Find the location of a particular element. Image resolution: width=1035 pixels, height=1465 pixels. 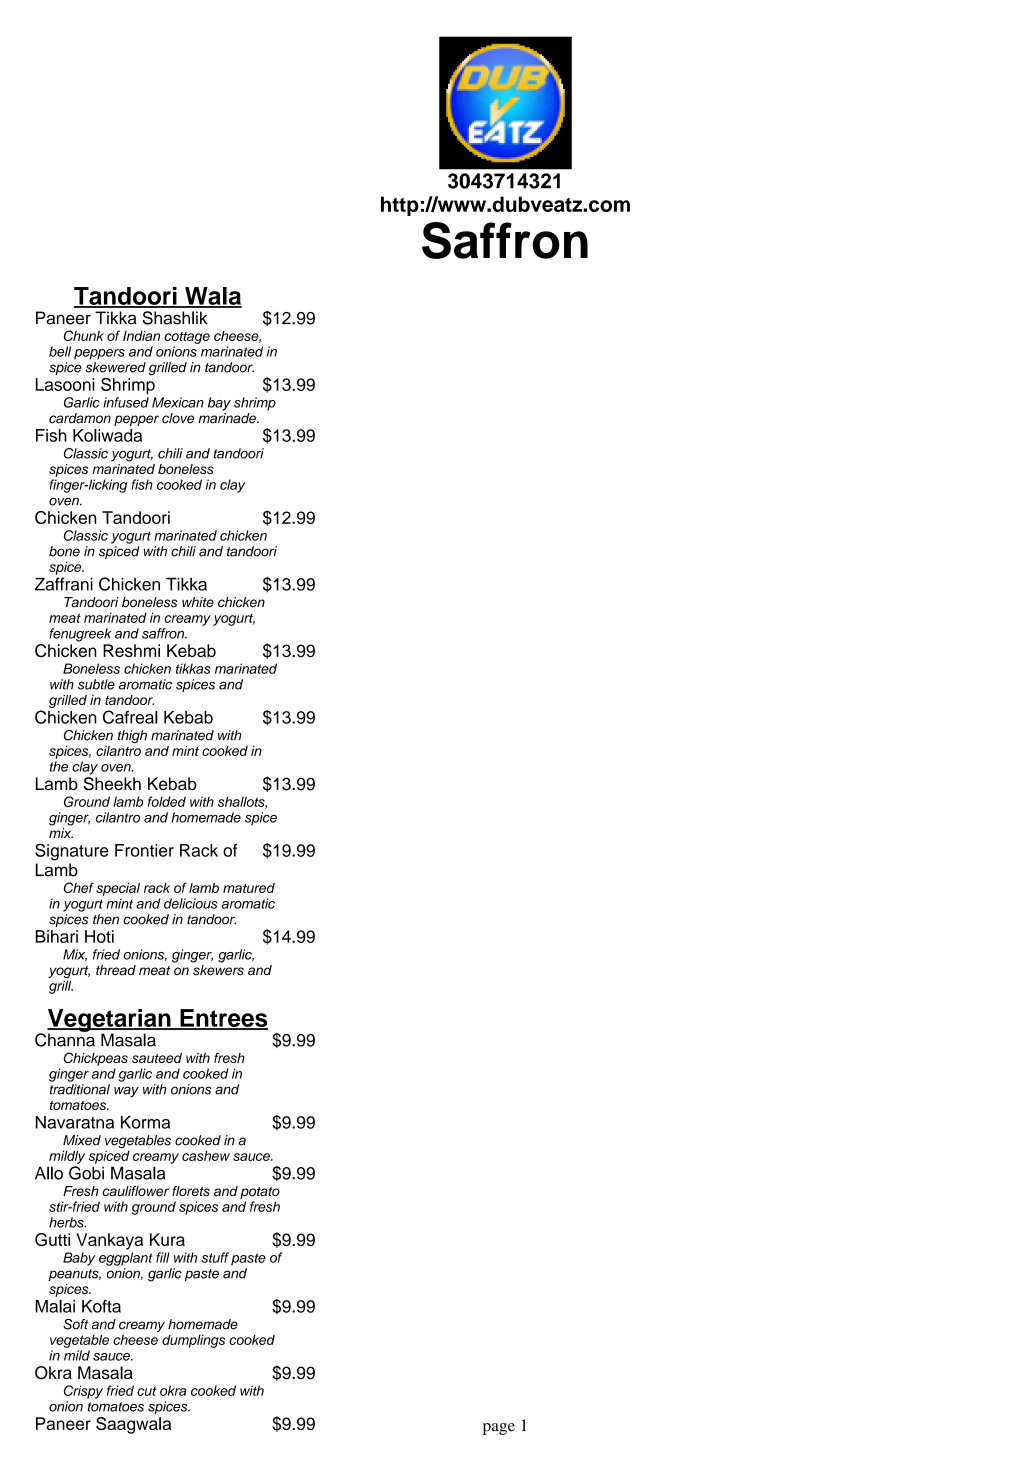

marinade is located at coordinates (228, 418).
